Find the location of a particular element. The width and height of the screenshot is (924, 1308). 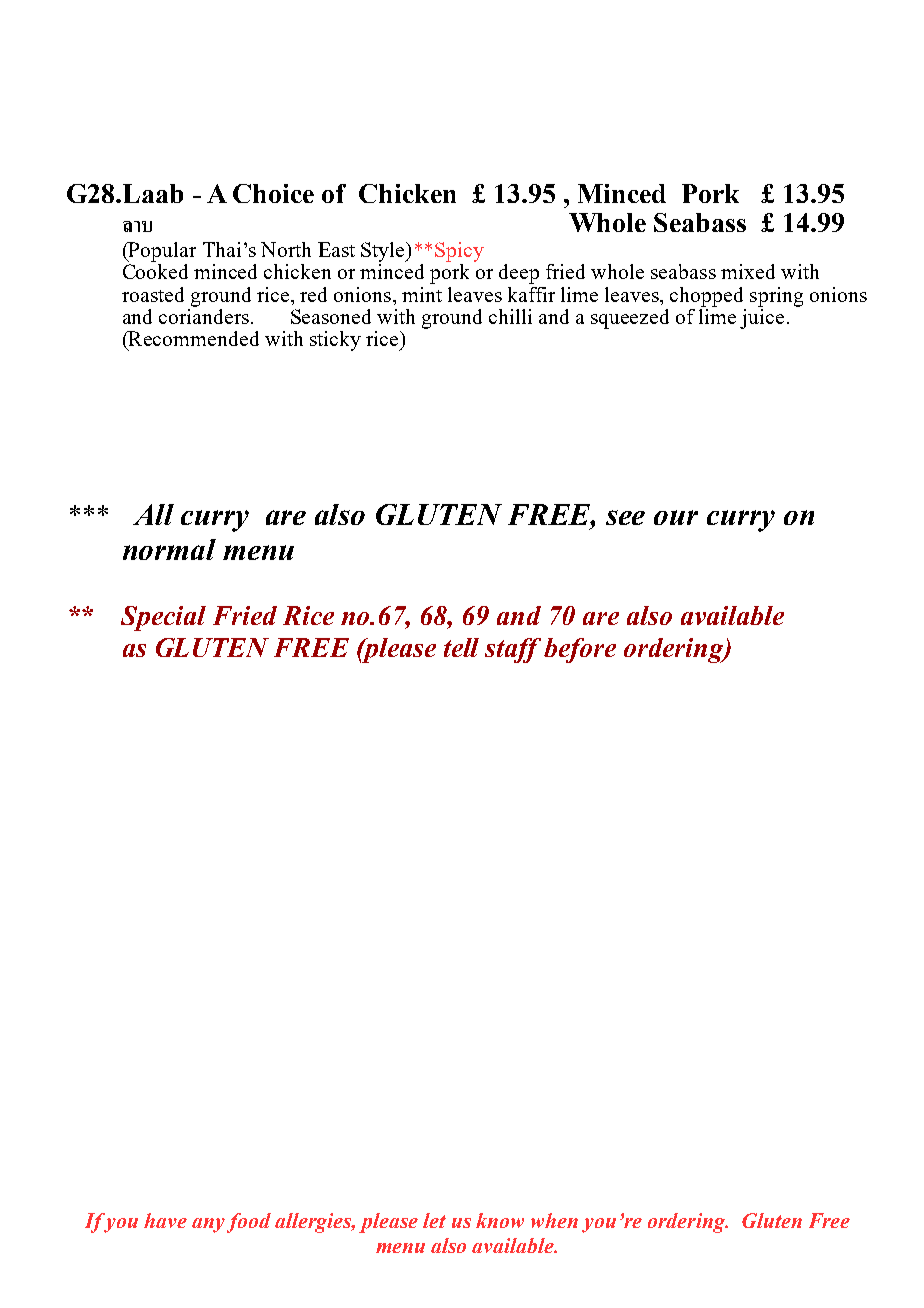

Special is located at coordinates (163, 618).
